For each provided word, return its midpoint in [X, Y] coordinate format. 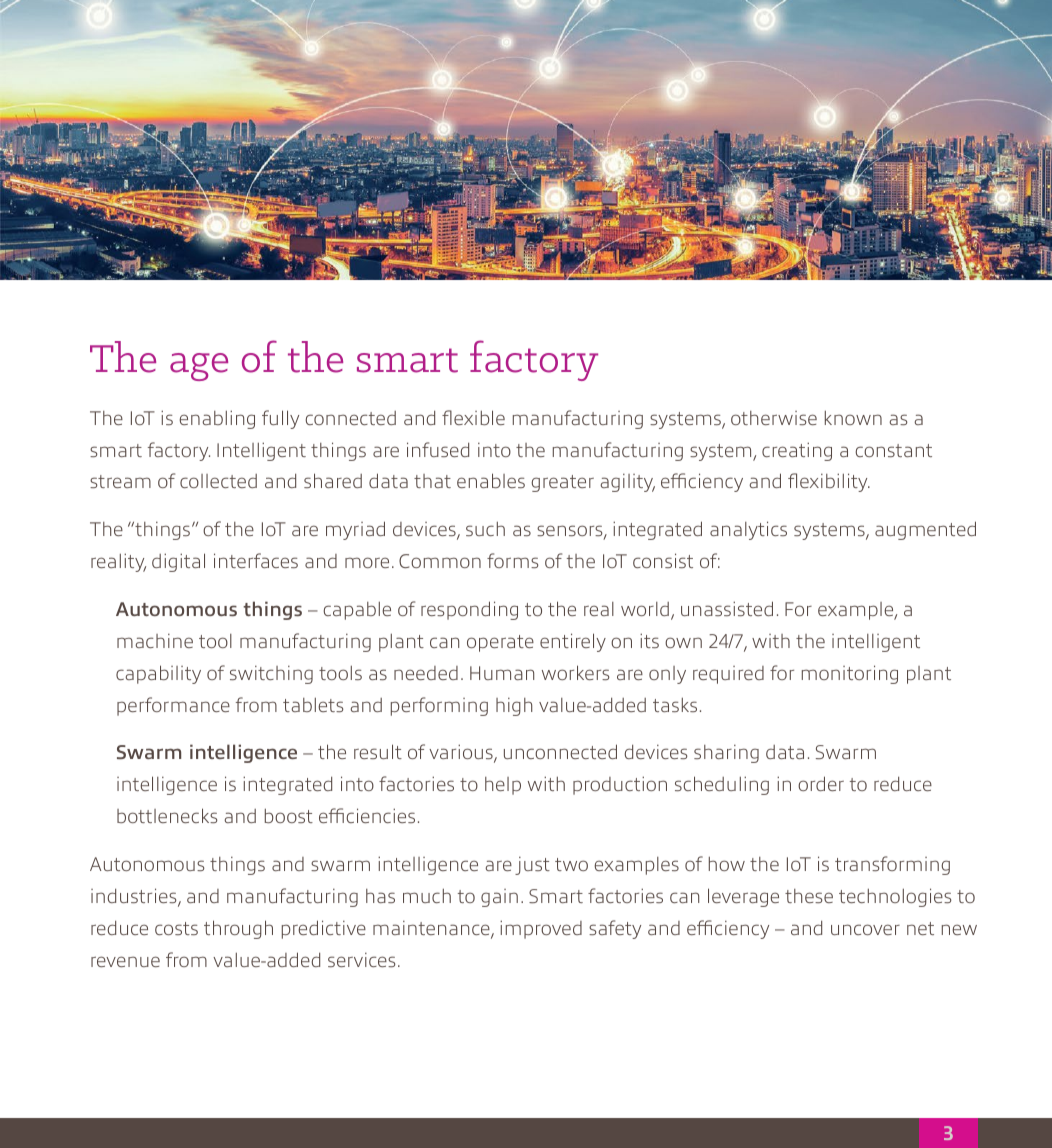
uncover [865, 929]
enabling [217, 419]
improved [541, 929]
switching [271, 675]
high [514, 707]
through [238, 929]
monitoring [850, 674]
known [853, 418]
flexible [473, 417]
